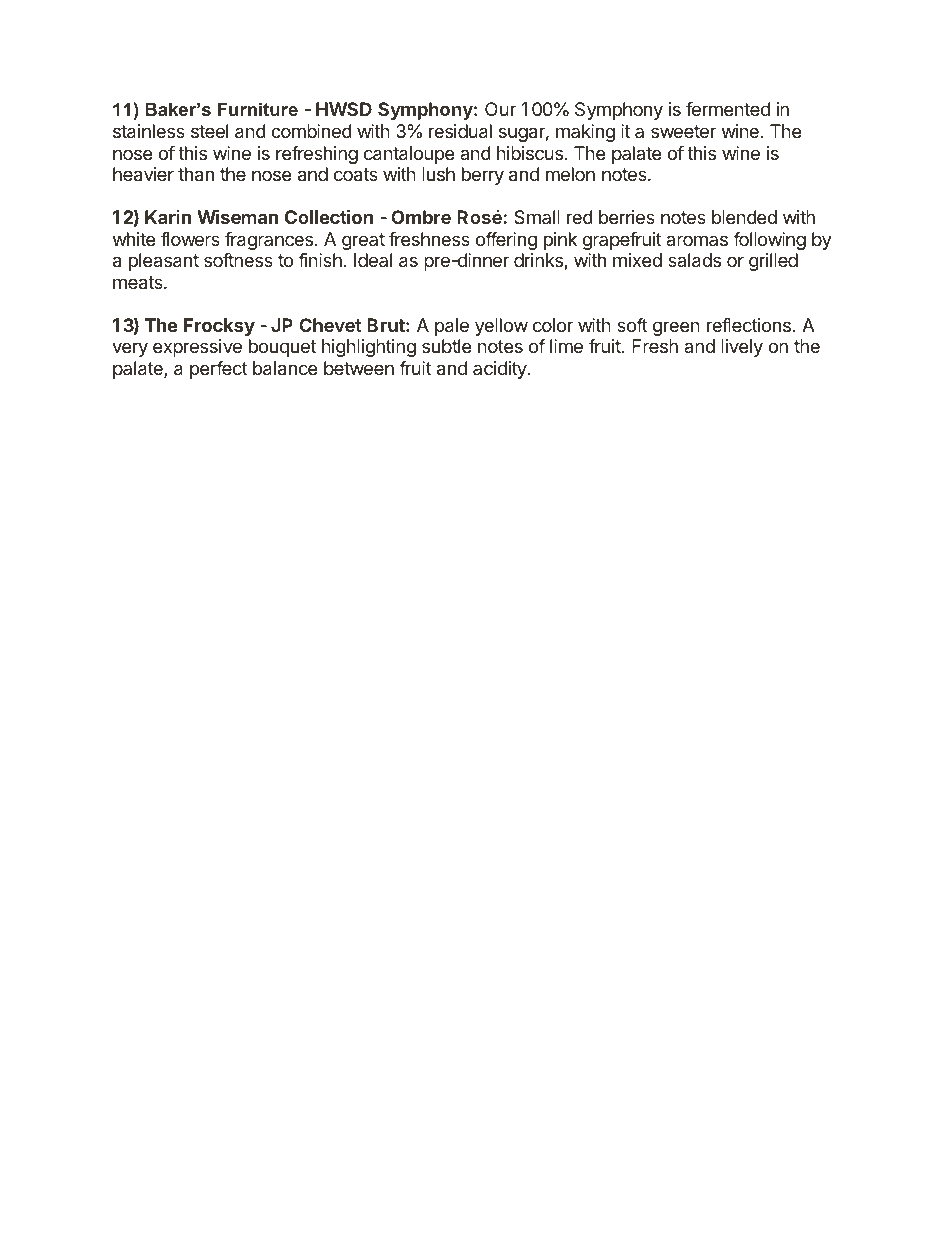 This document has width=952, height=1233. What do you see at coordinates (728, 109) in the document?
I see `fermented` at bounding box center [728, 109].
